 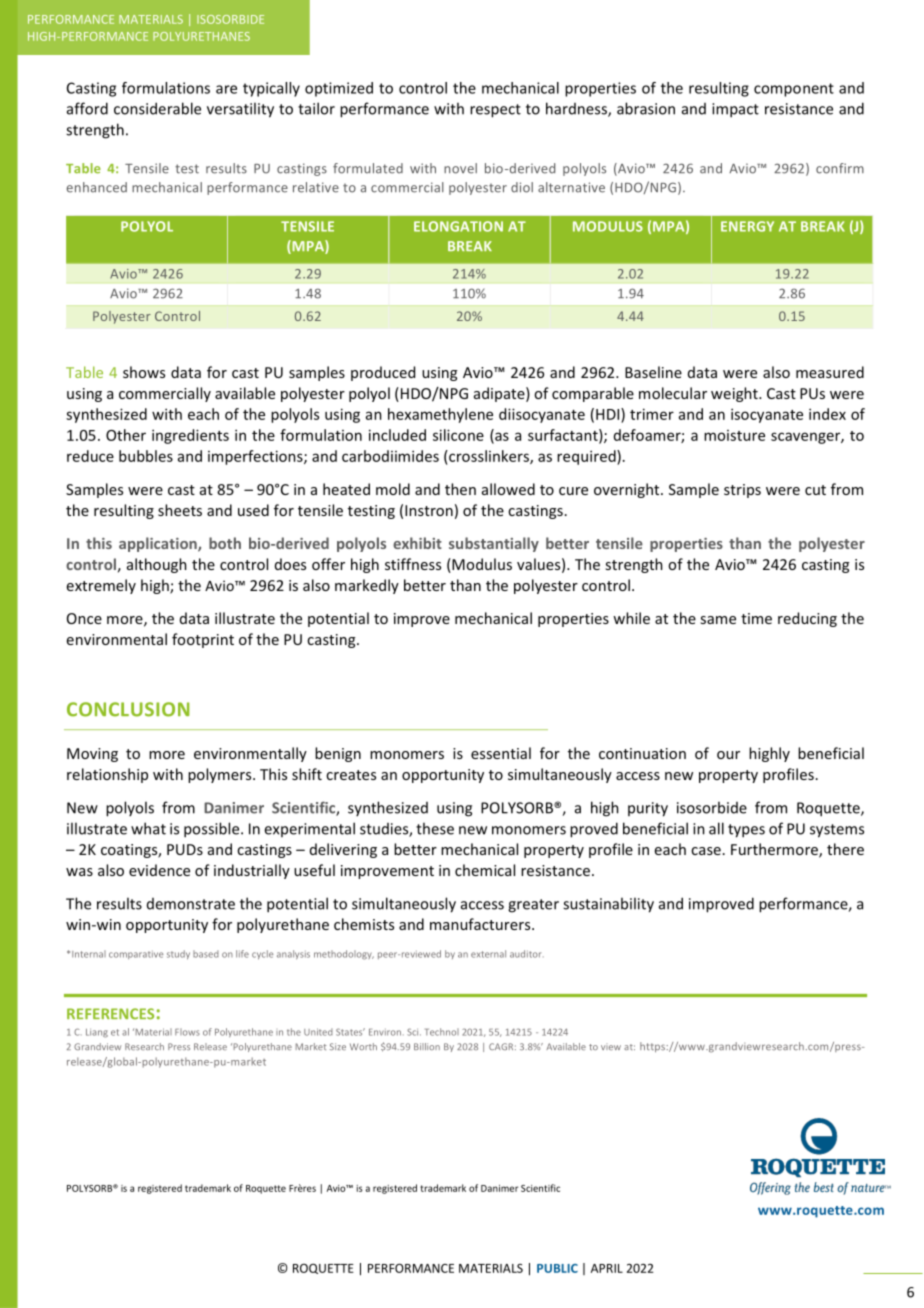 What do you see at coordinates (187, 1032) in the document?
I see `Flows` at bounding box center [187, 1032].
